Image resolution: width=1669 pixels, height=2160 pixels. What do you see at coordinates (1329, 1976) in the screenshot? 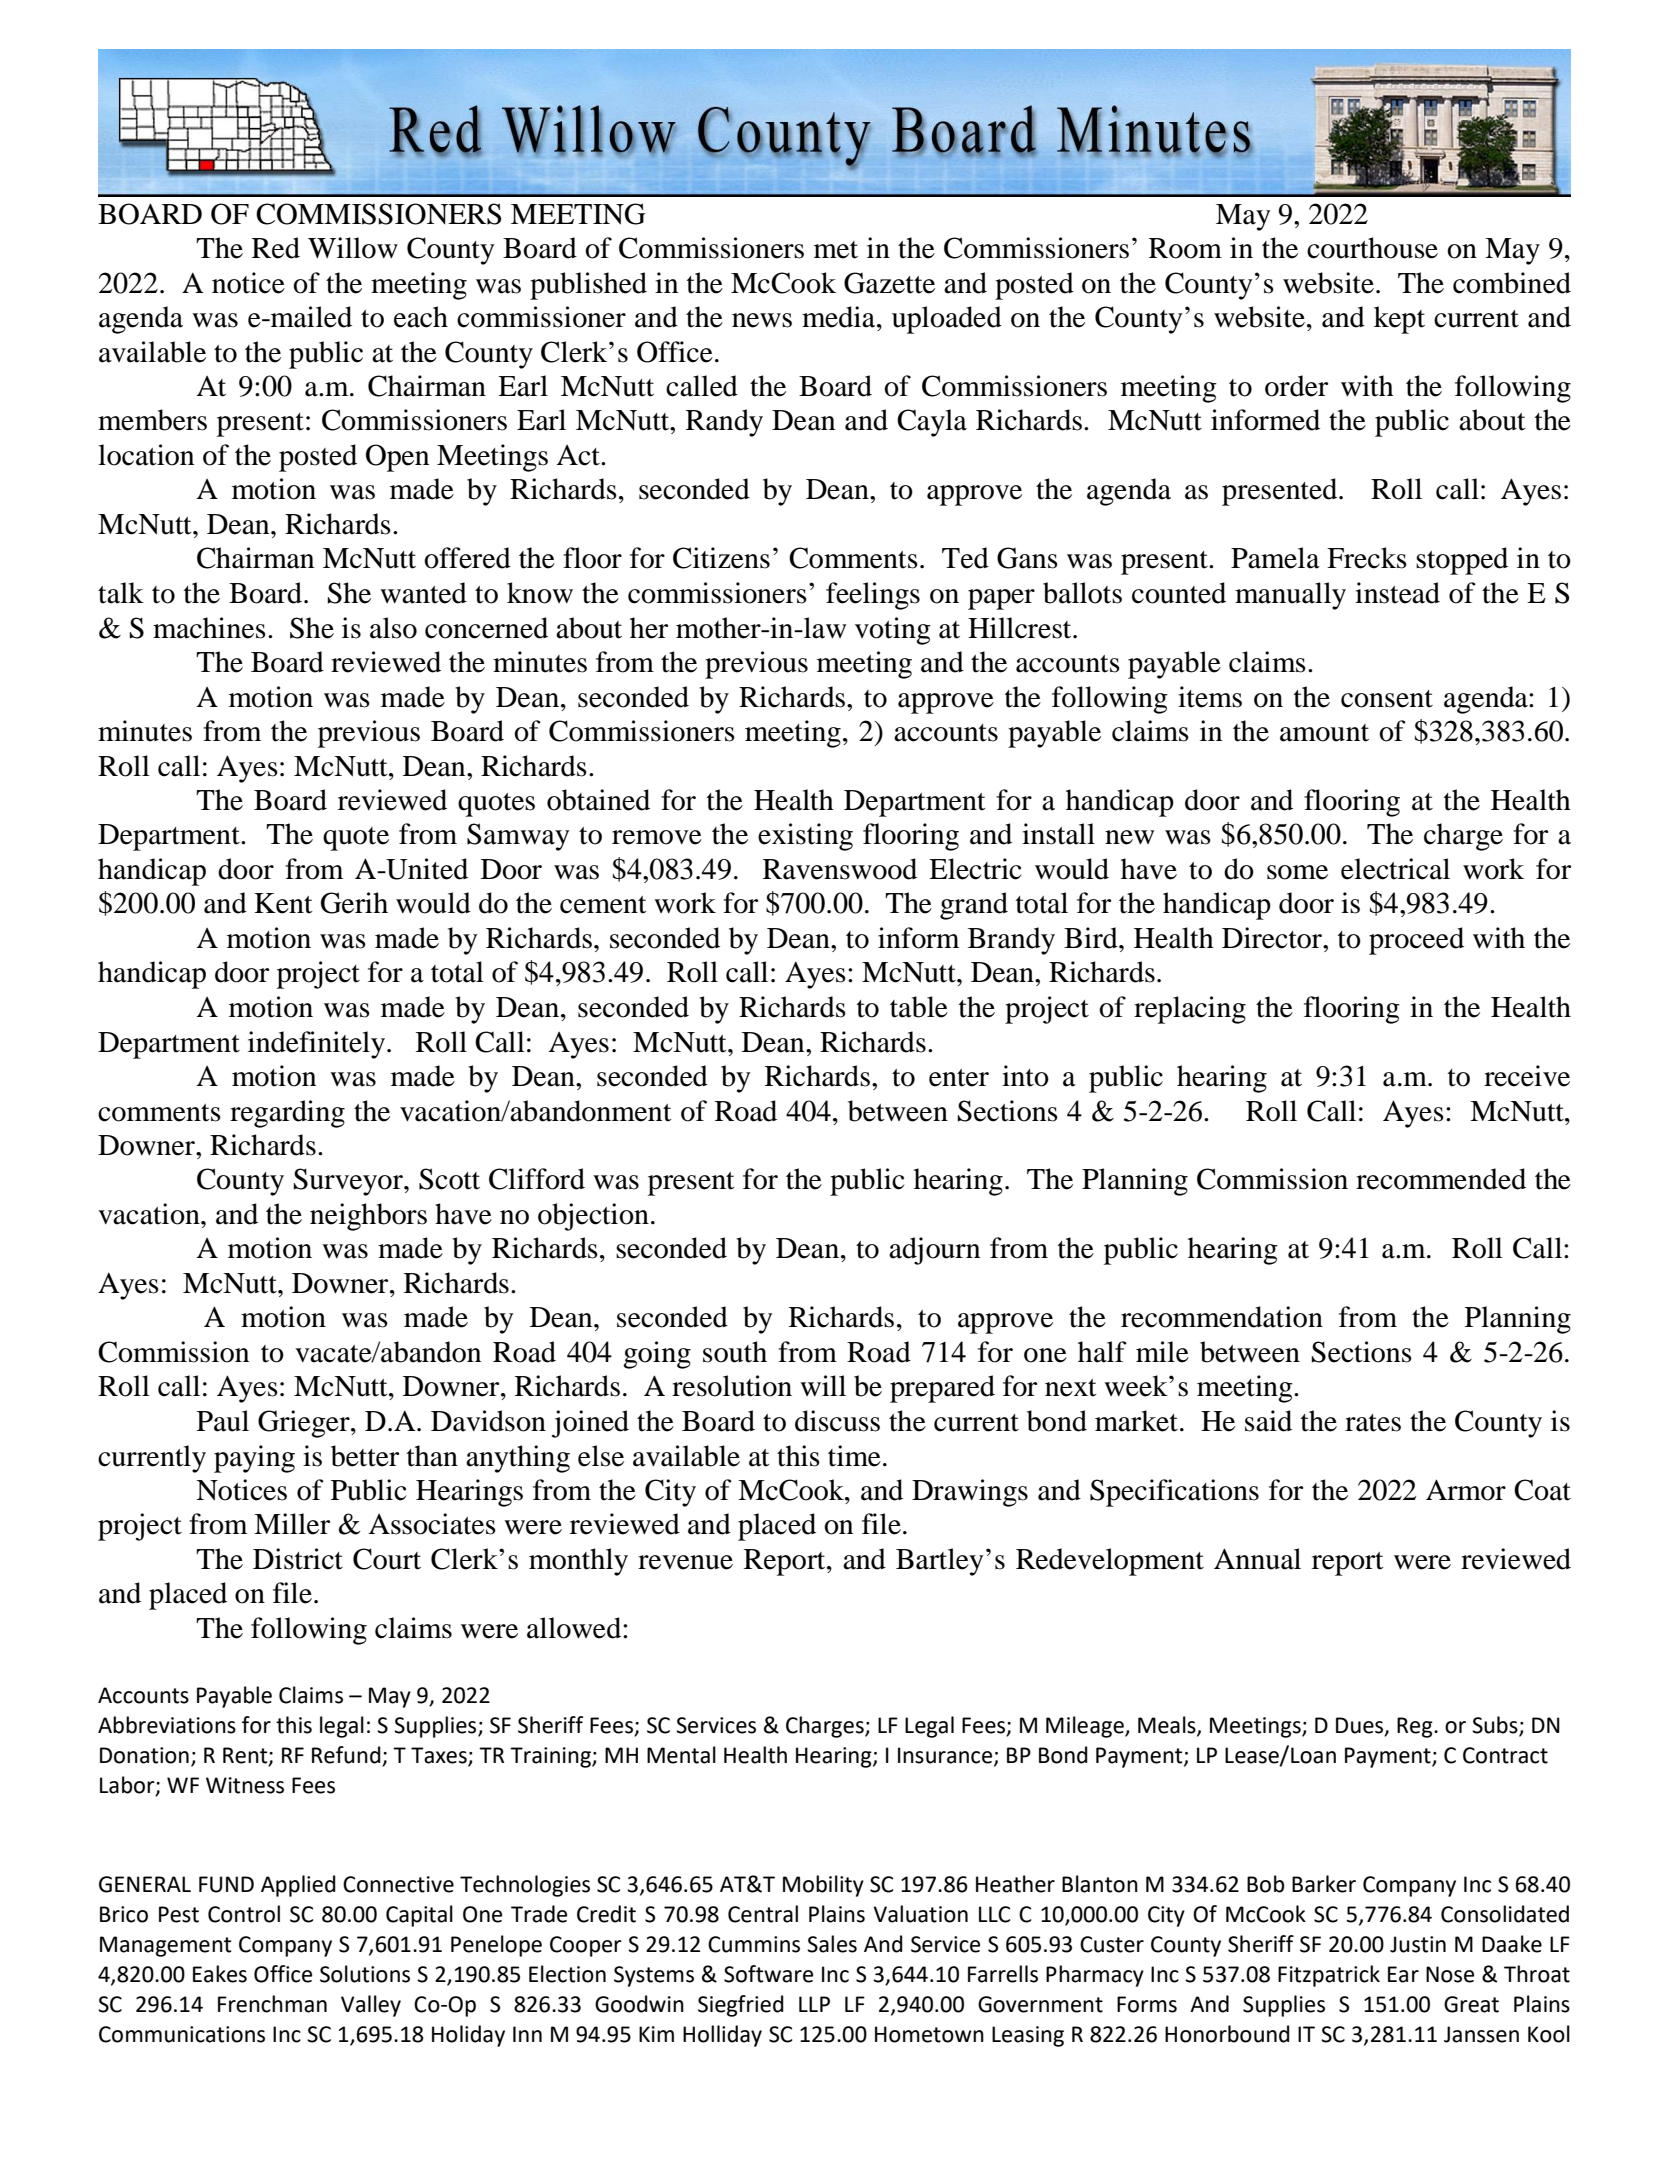
I see `Fitzpatrick` at bounding box center [1329, 1976].
